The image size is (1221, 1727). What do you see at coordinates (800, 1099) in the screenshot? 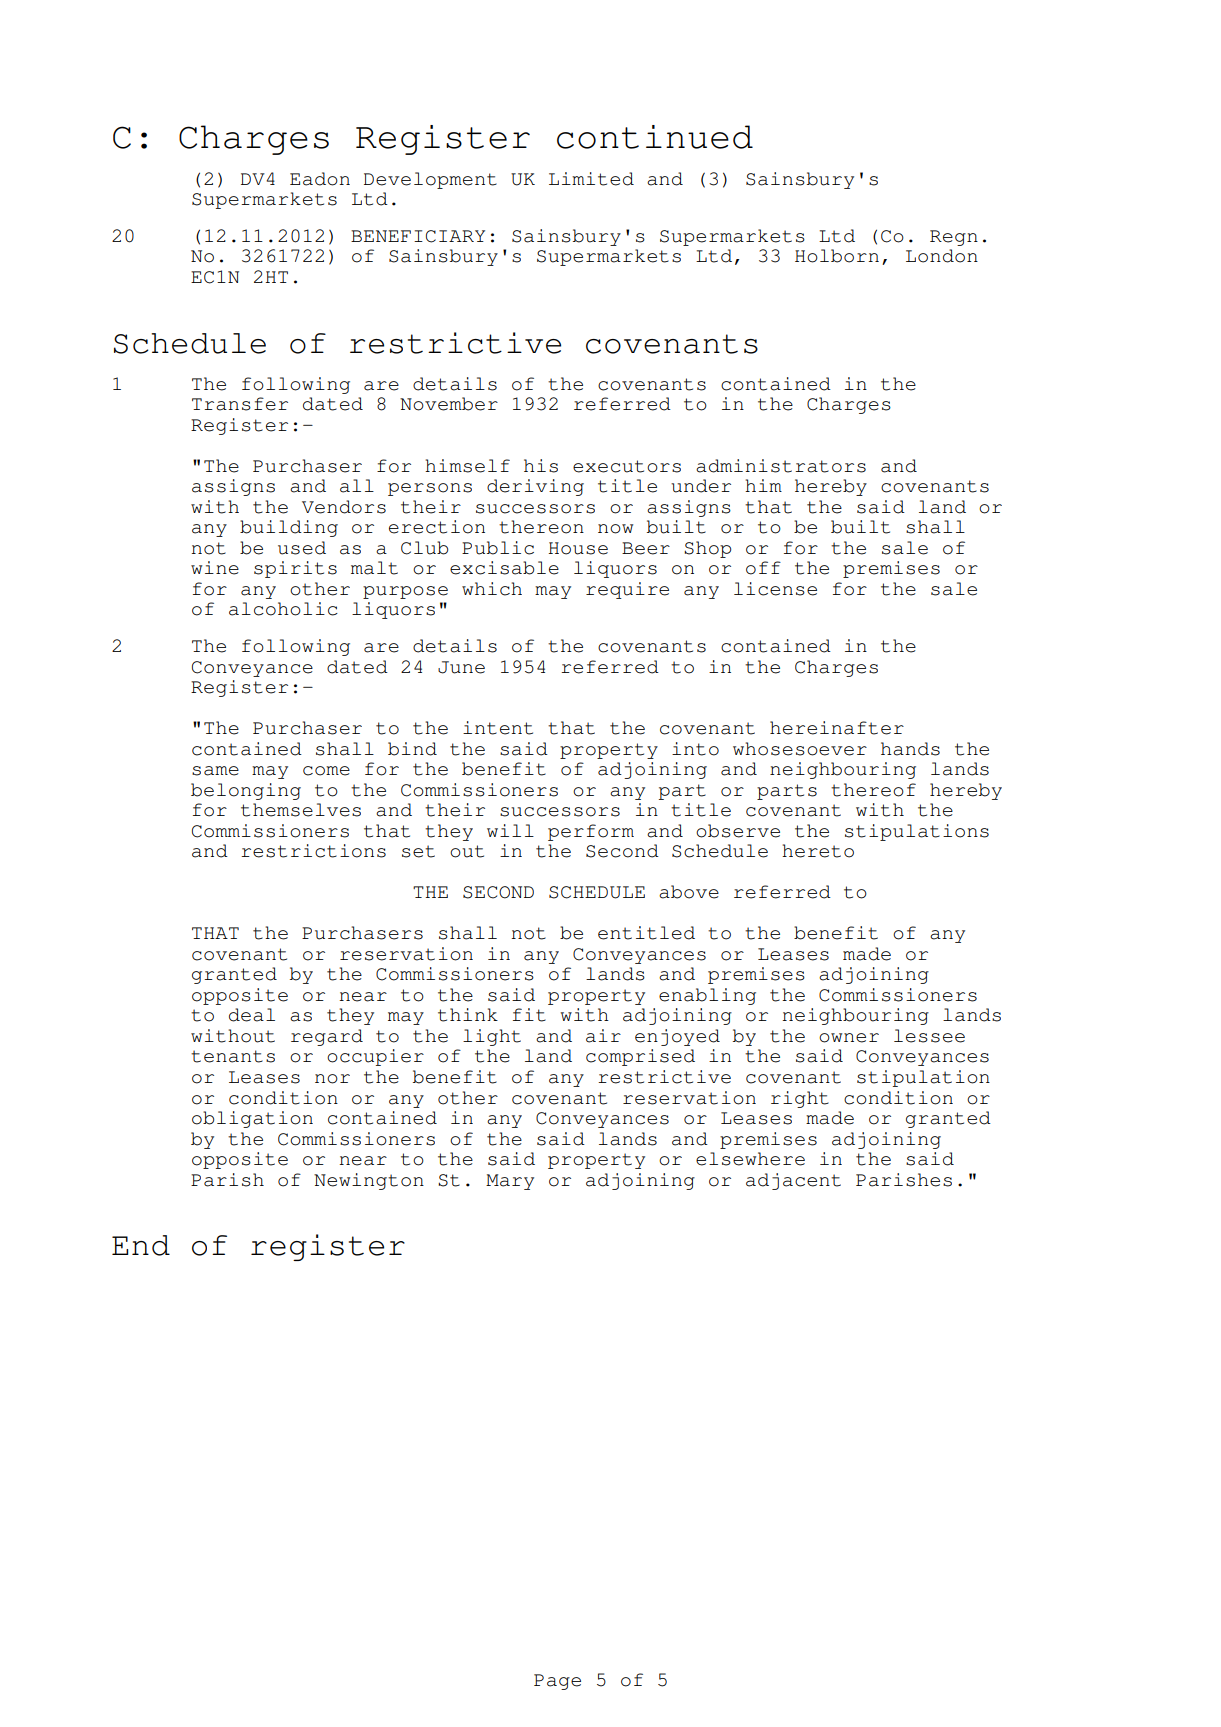
I see `right` at bounding box center [800, 1099].
